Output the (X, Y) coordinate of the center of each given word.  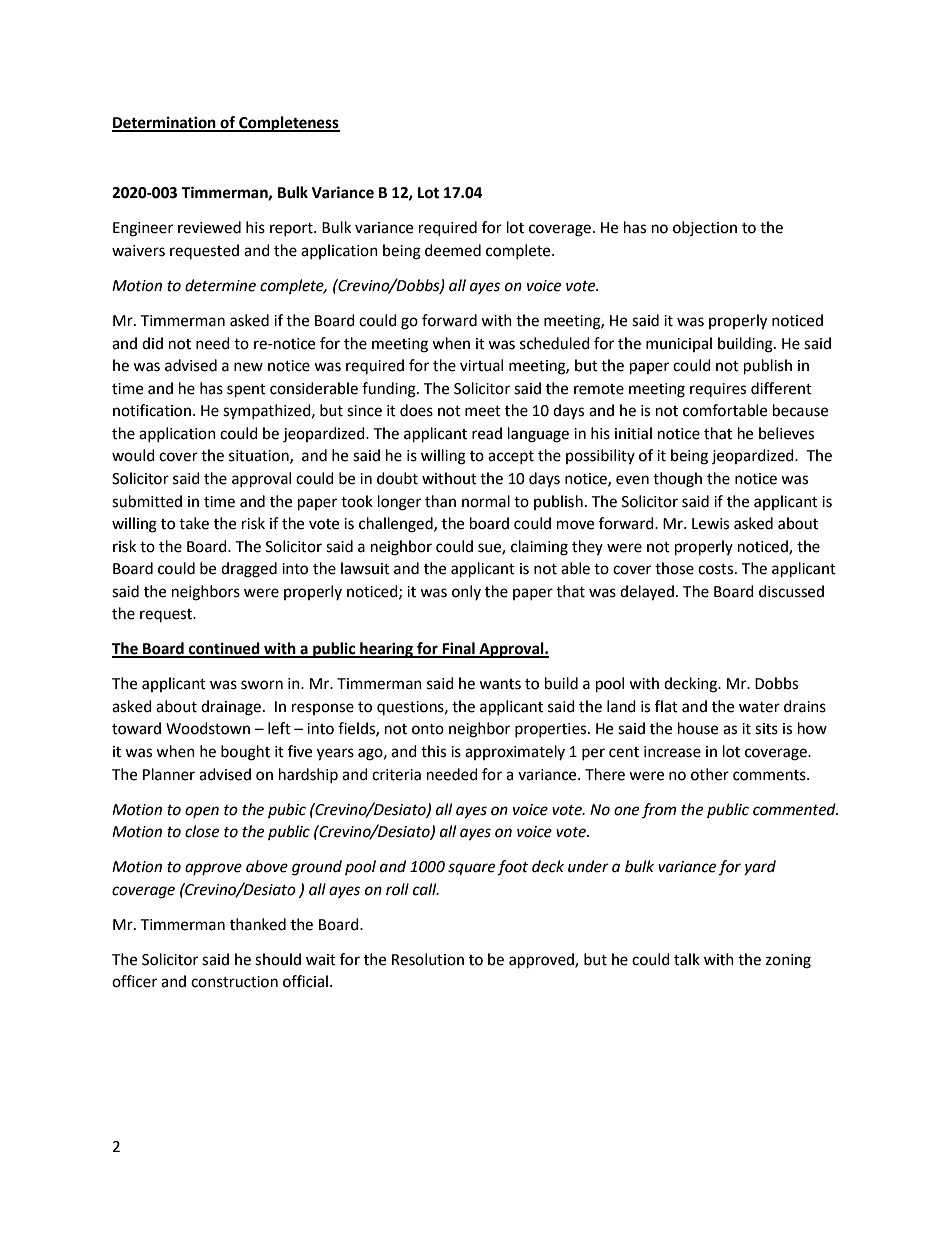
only (466, 592)
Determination (165, 123)
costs (717, 569)
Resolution (428, 959)
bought (245, 753)
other (710, 774)
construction (234, 982)
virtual (481, 365)
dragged (249, 570)
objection (705, 228)
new (248, 367)
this (433, 751)
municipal (679, 344)
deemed (453, 250)
